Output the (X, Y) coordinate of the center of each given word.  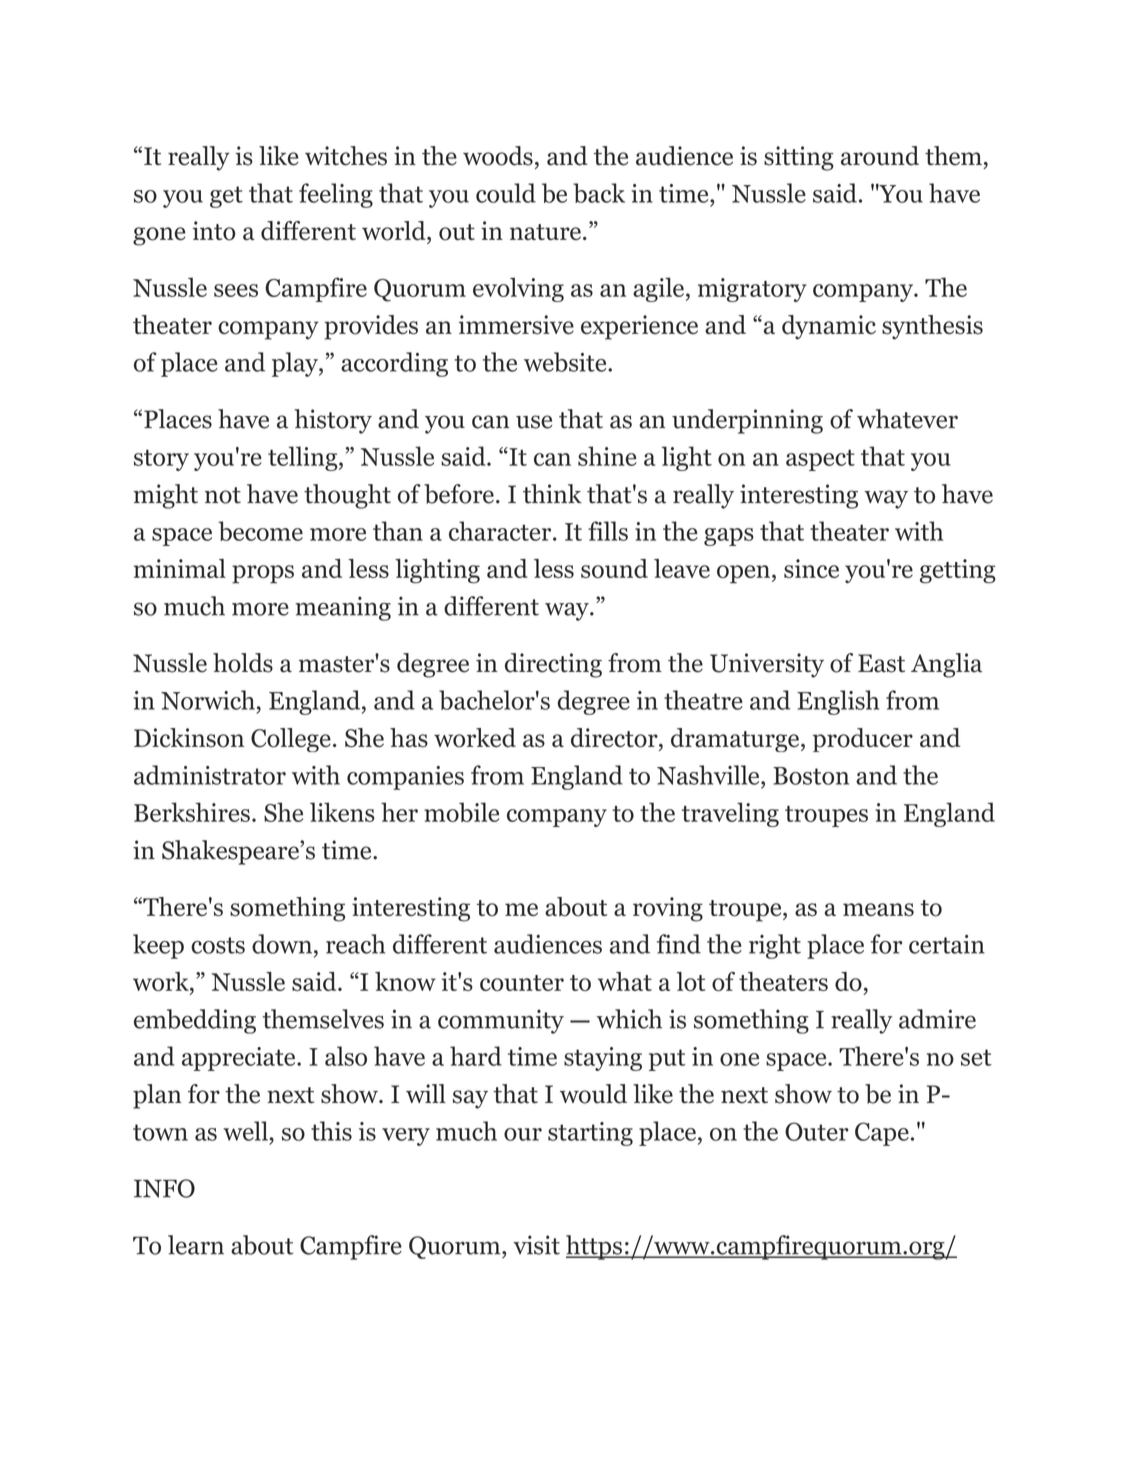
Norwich (208, 700)
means (878, 909)
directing (553, 665)
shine (607, 456)
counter (522, 983)
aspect (820, 460)
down (283, 944)
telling (304, 458)
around (880, 156)
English (838, 702)
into (214, 231)
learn (196, 1245)
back (599, 193)
